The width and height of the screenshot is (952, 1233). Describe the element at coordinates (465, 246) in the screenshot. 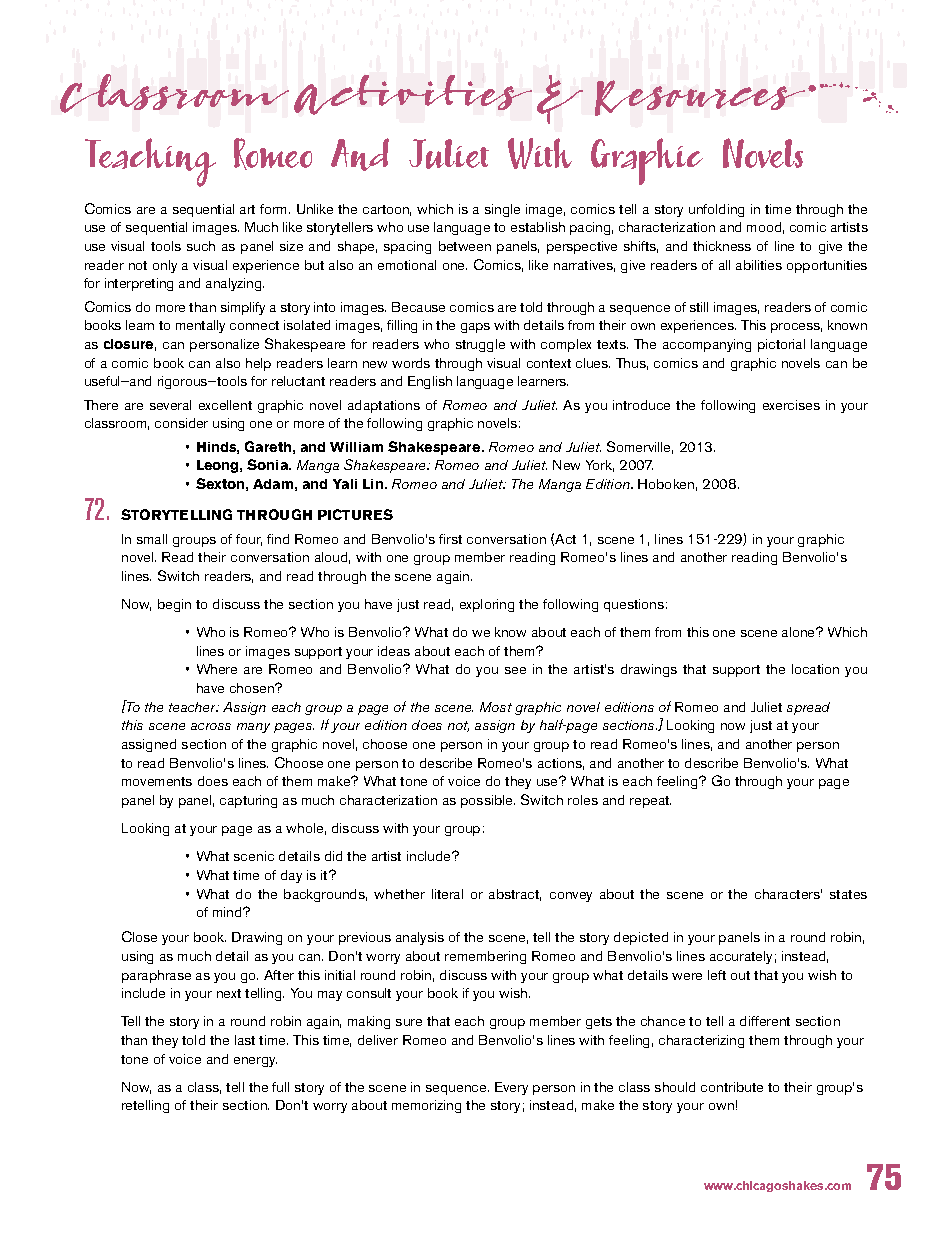

I see `between` at that location.
